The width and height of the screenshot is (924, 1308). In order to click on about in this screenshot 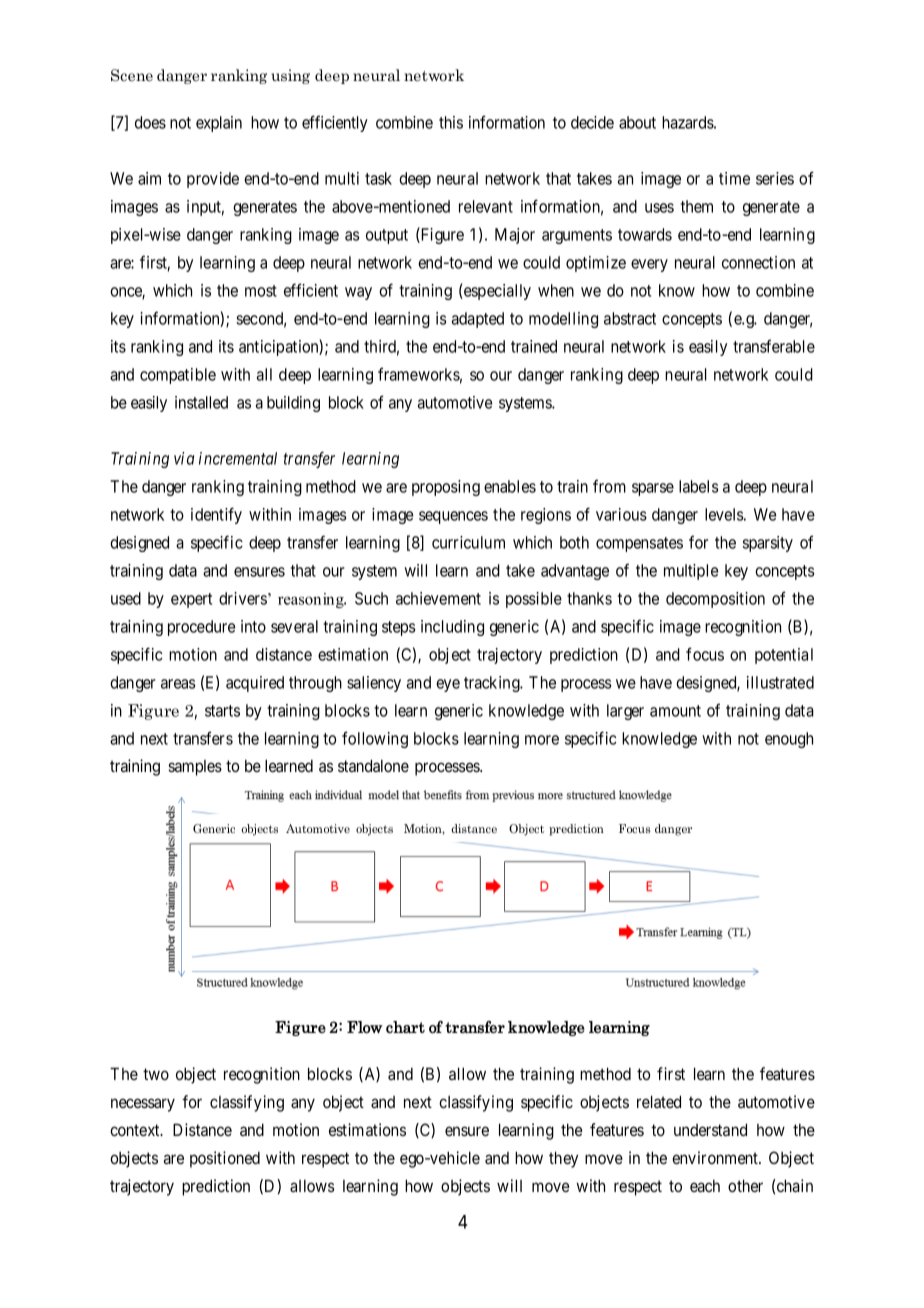, I will do `click(637, 122)`.
